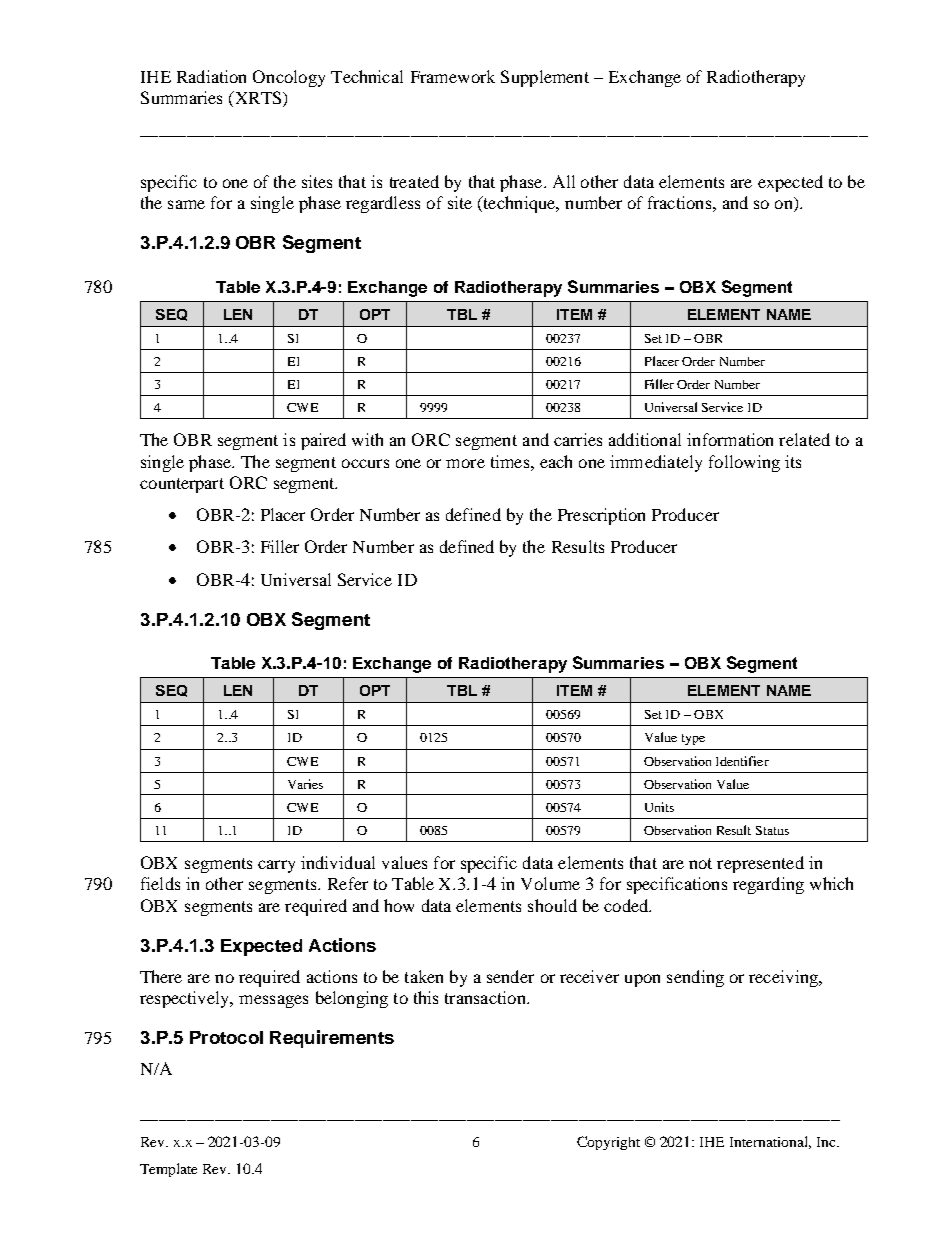 The image size is (952, 1233). Describe the element at coordinates (453, 76) in the screenshot. I see `Framework` at that location.
